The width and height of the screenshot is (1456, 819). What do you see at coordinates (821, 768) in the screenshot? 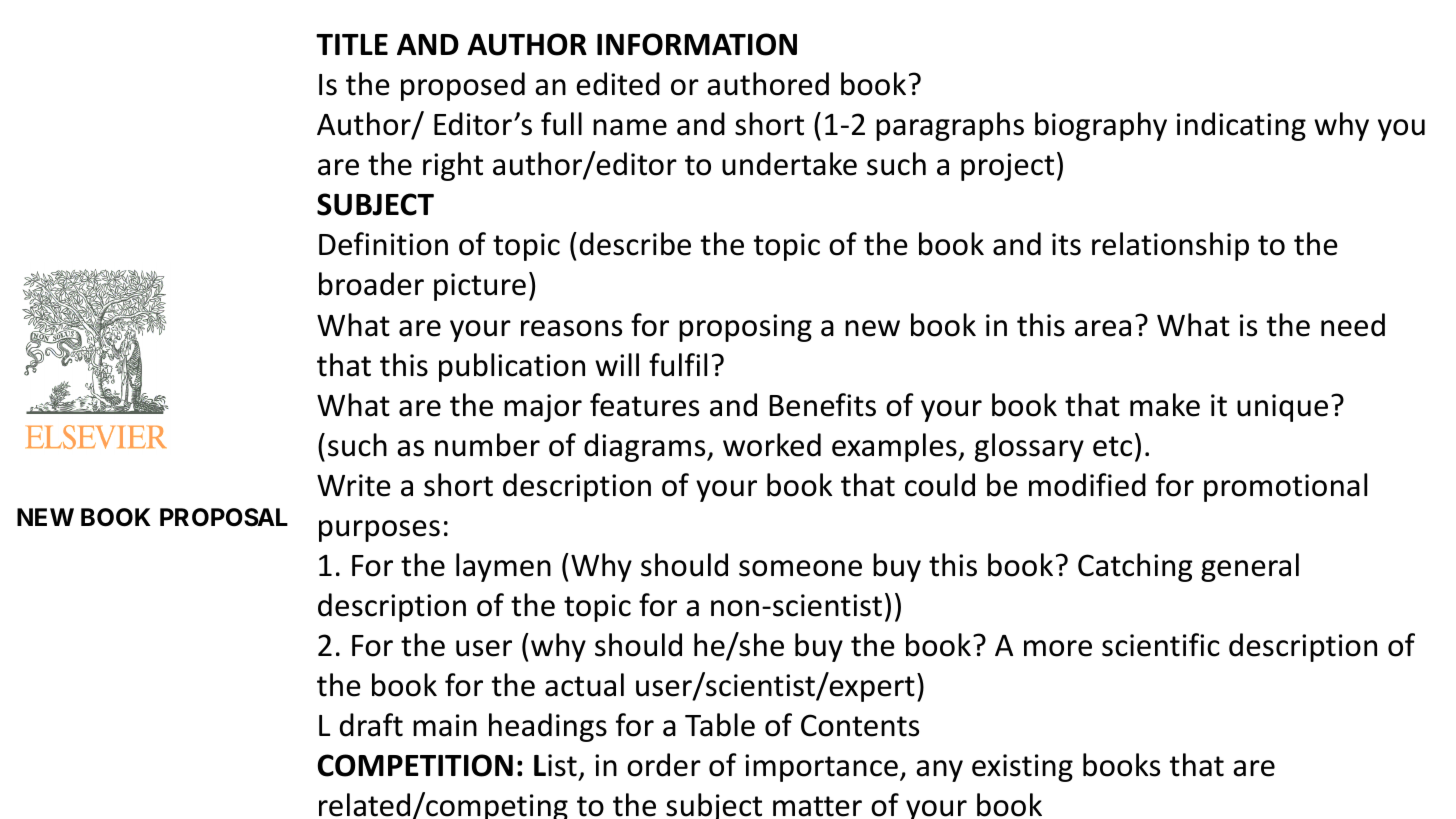
I see `importance` at bounding box center [821, 768].
